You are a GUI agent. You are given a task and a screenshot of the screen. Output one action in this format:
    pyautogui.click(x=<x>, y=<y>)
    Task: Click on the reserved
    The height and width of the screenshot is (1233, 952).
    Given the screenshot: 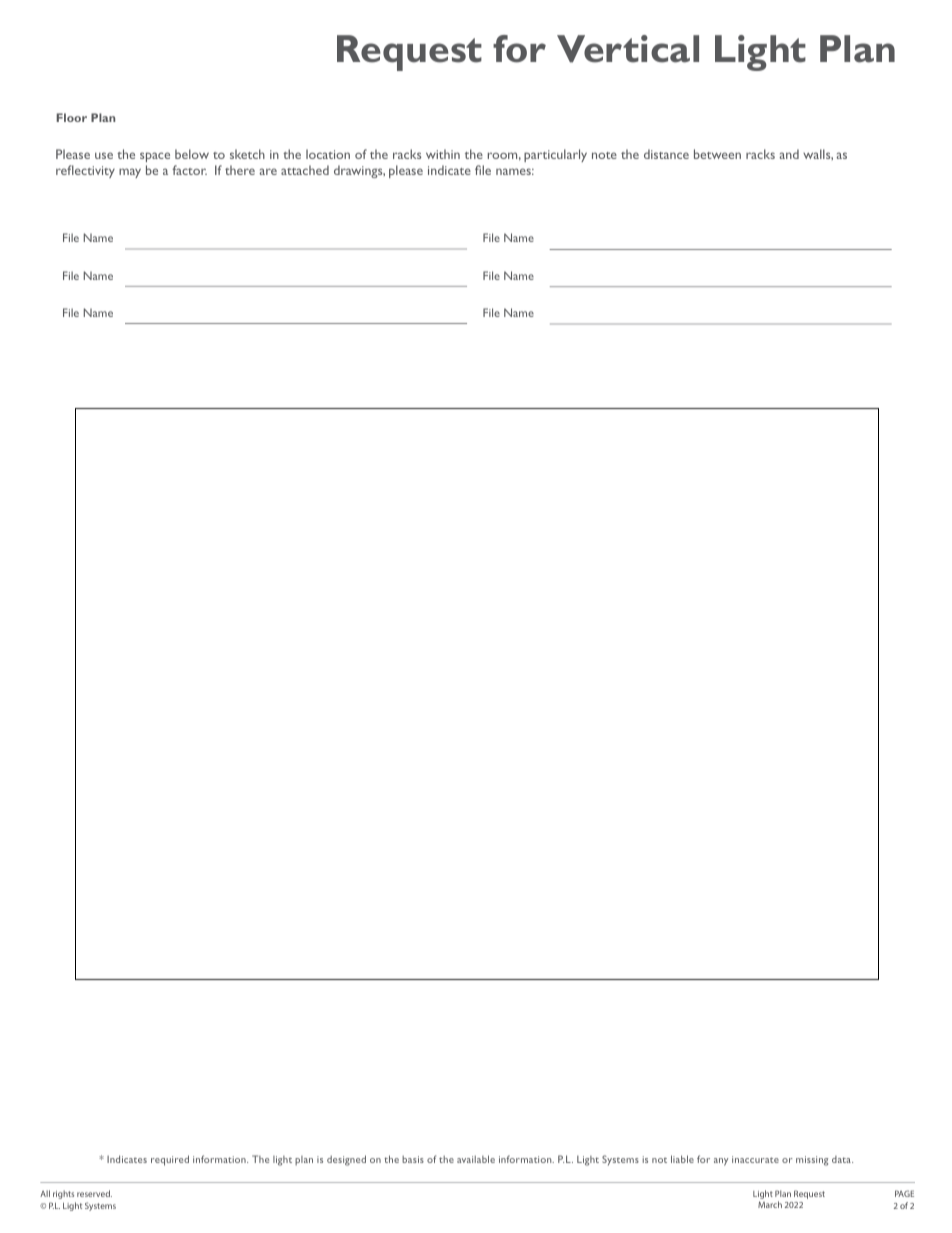 What is the action you would take?
    pyautogui.click(x=94, y=1193)
